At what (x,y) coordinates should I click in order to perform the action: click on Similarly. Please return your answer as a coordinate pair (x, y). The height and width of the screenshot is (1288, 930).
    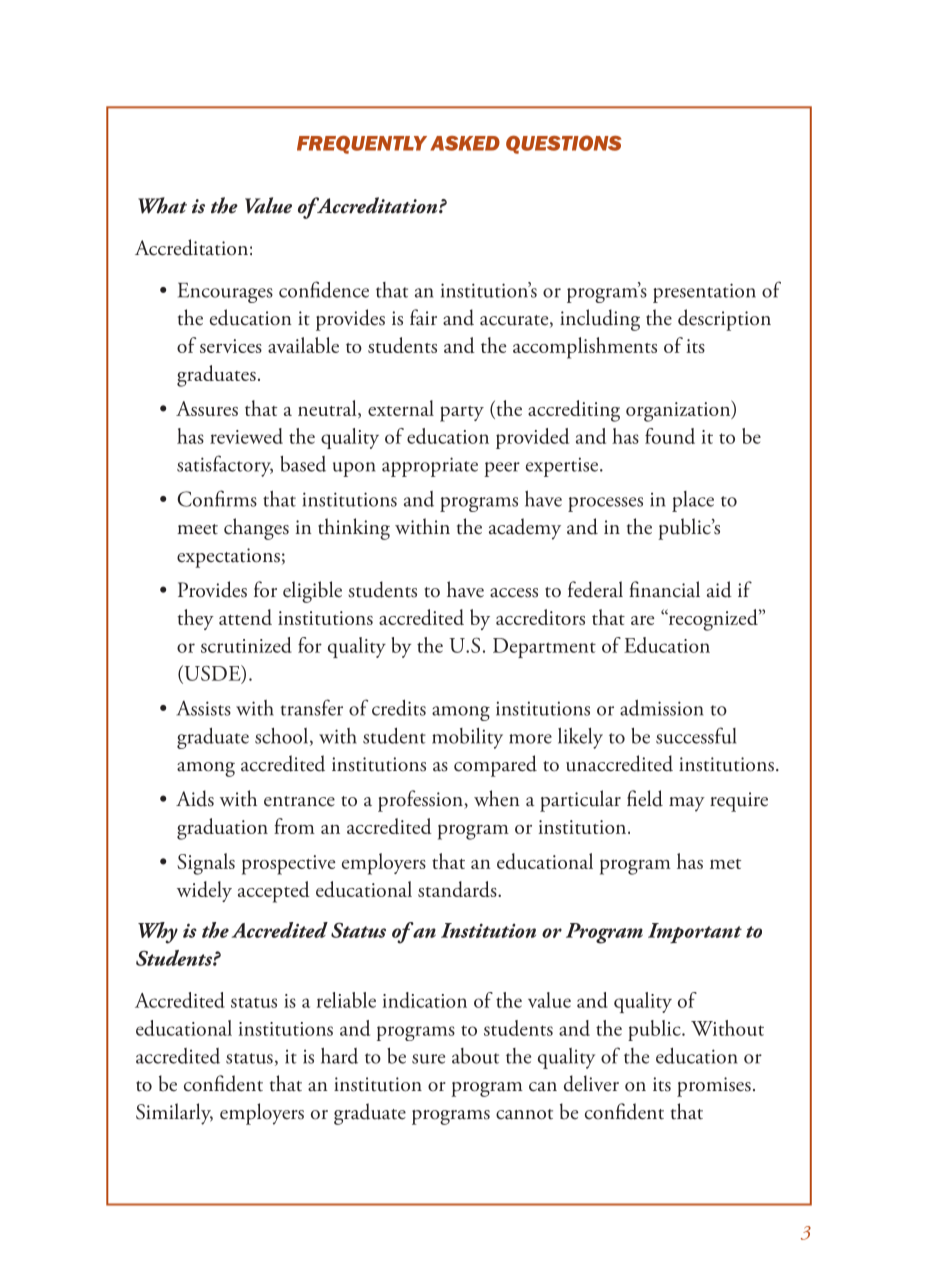
    Looking at the image, I should click on (174, 1114).
